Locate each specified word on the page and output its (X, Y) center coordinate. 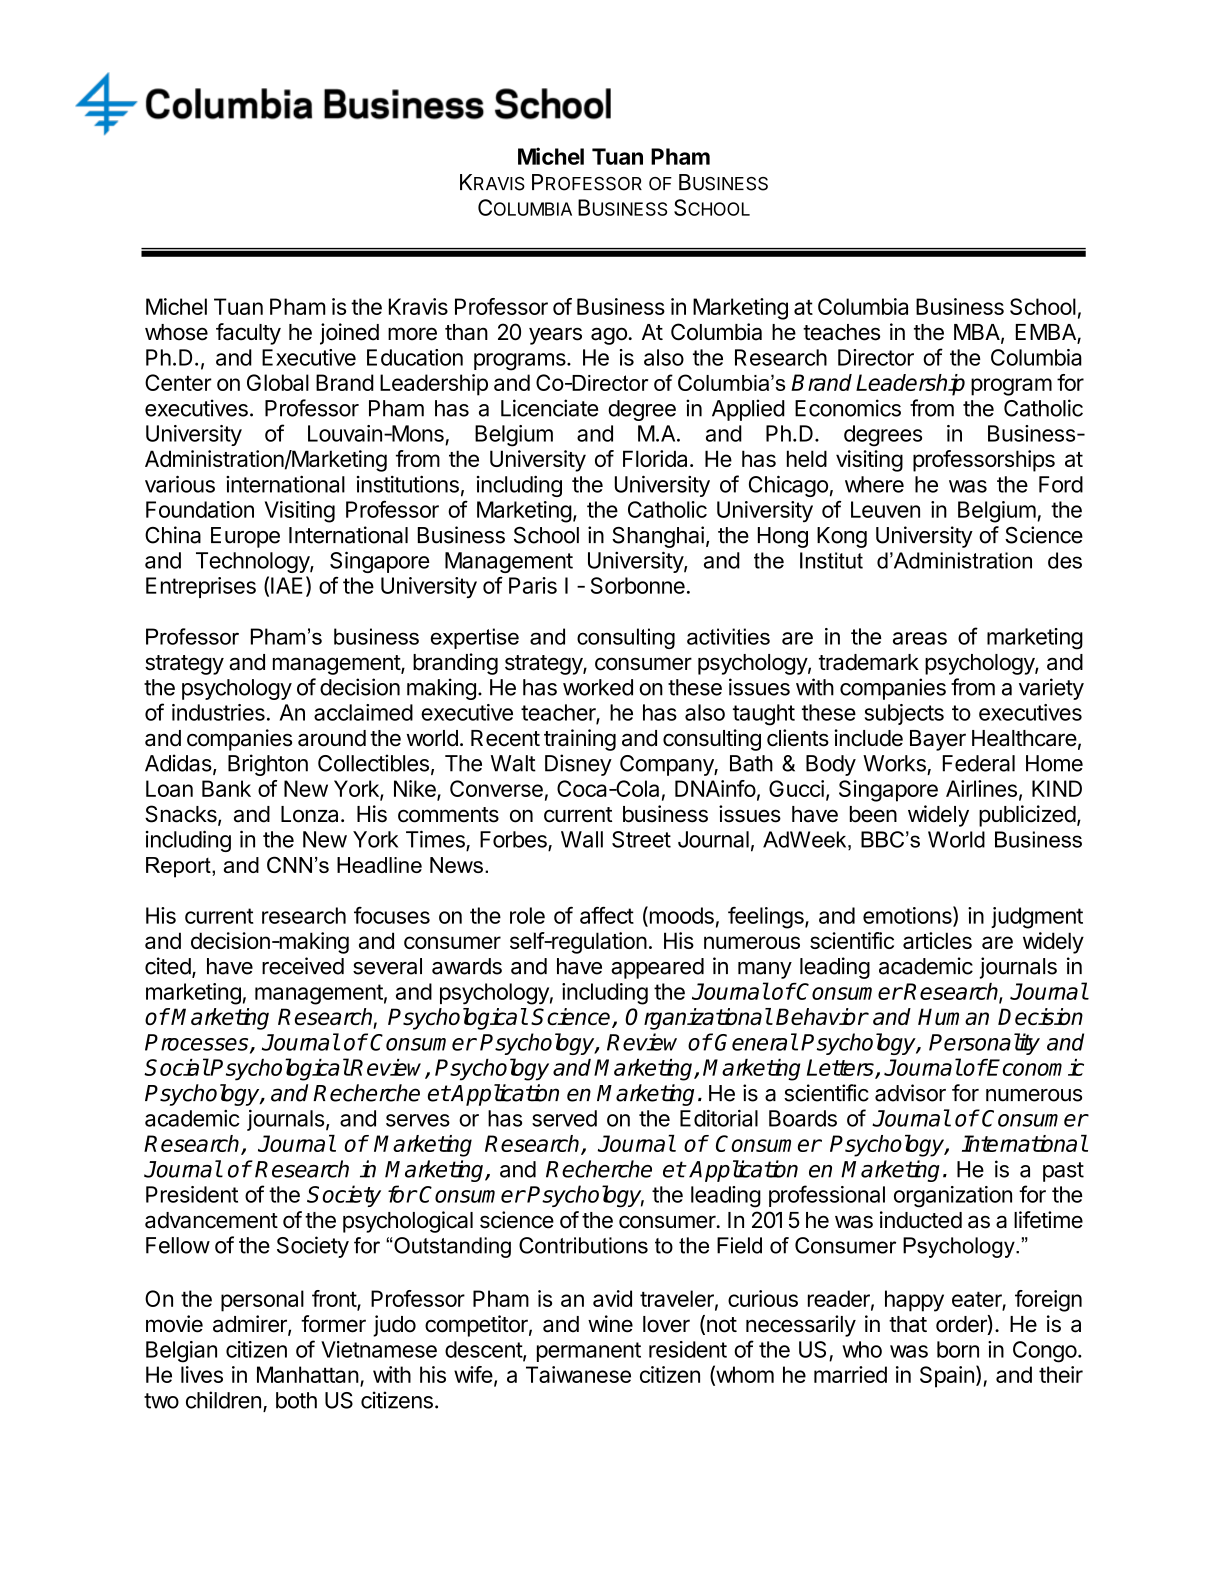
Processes (198, 1043)
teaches (841, 332)
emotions (908, 916)
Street (641, 839)
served (564, 1118)
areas (920, 638)
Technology (253, 562)
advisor (910, 1093)
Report (179, 867)
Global (278, 382)
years (555, 336)
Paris (533, 585)
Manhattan (308, 1374)
